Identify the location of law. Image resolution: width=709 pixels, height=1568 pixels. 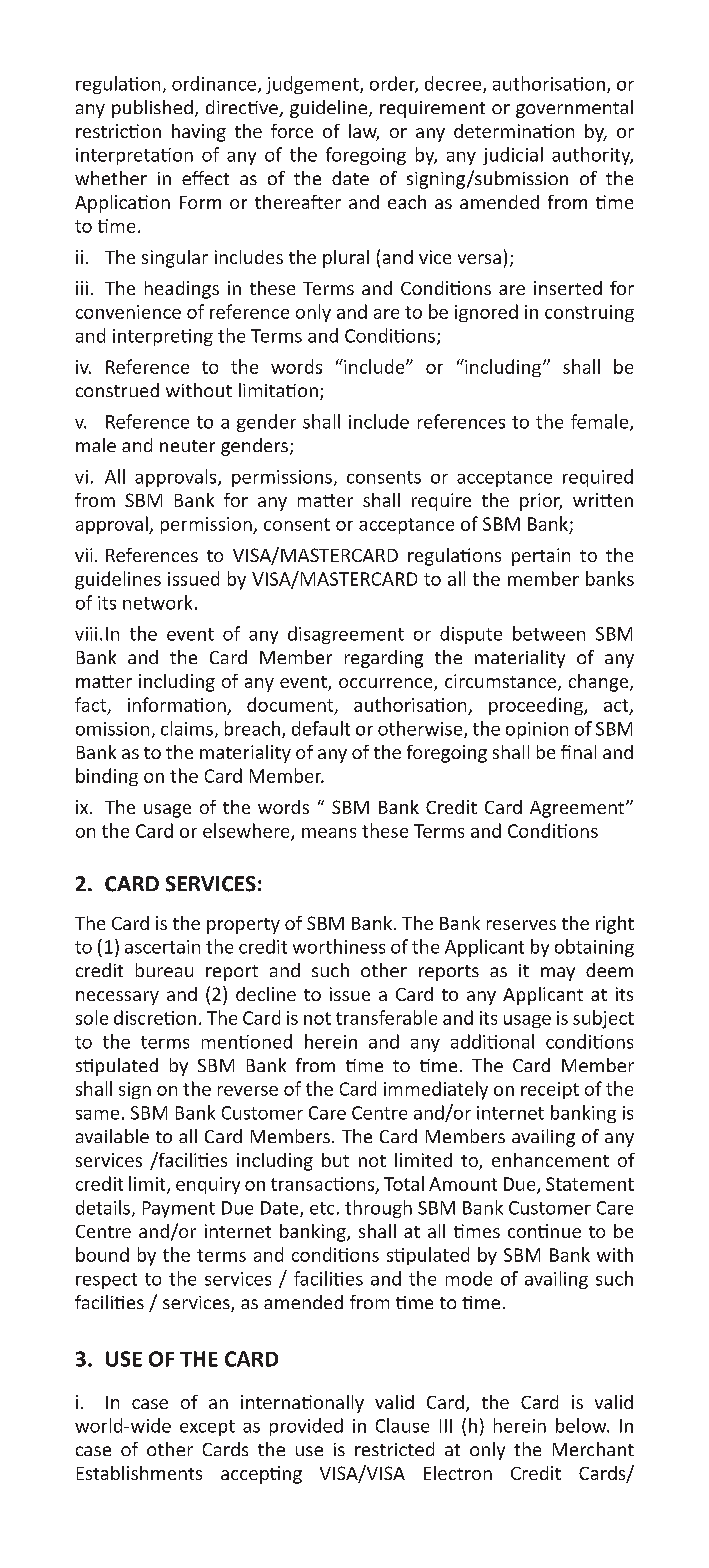
(364, 132).
